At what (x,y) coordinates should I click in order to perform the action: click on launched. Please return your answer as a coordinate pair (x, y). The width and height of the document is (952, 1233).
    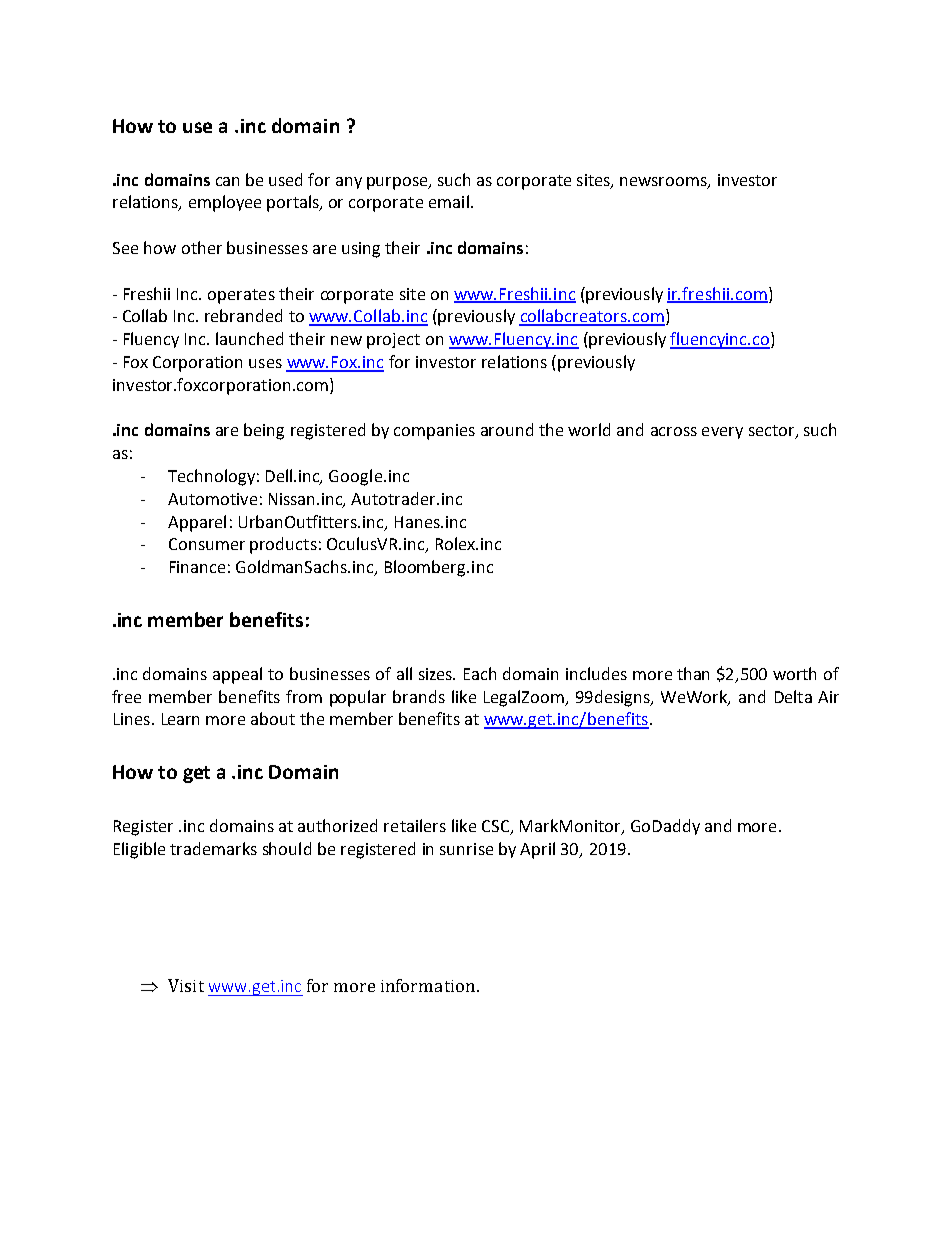
    Looking at the image, I should click on (249, 338).
